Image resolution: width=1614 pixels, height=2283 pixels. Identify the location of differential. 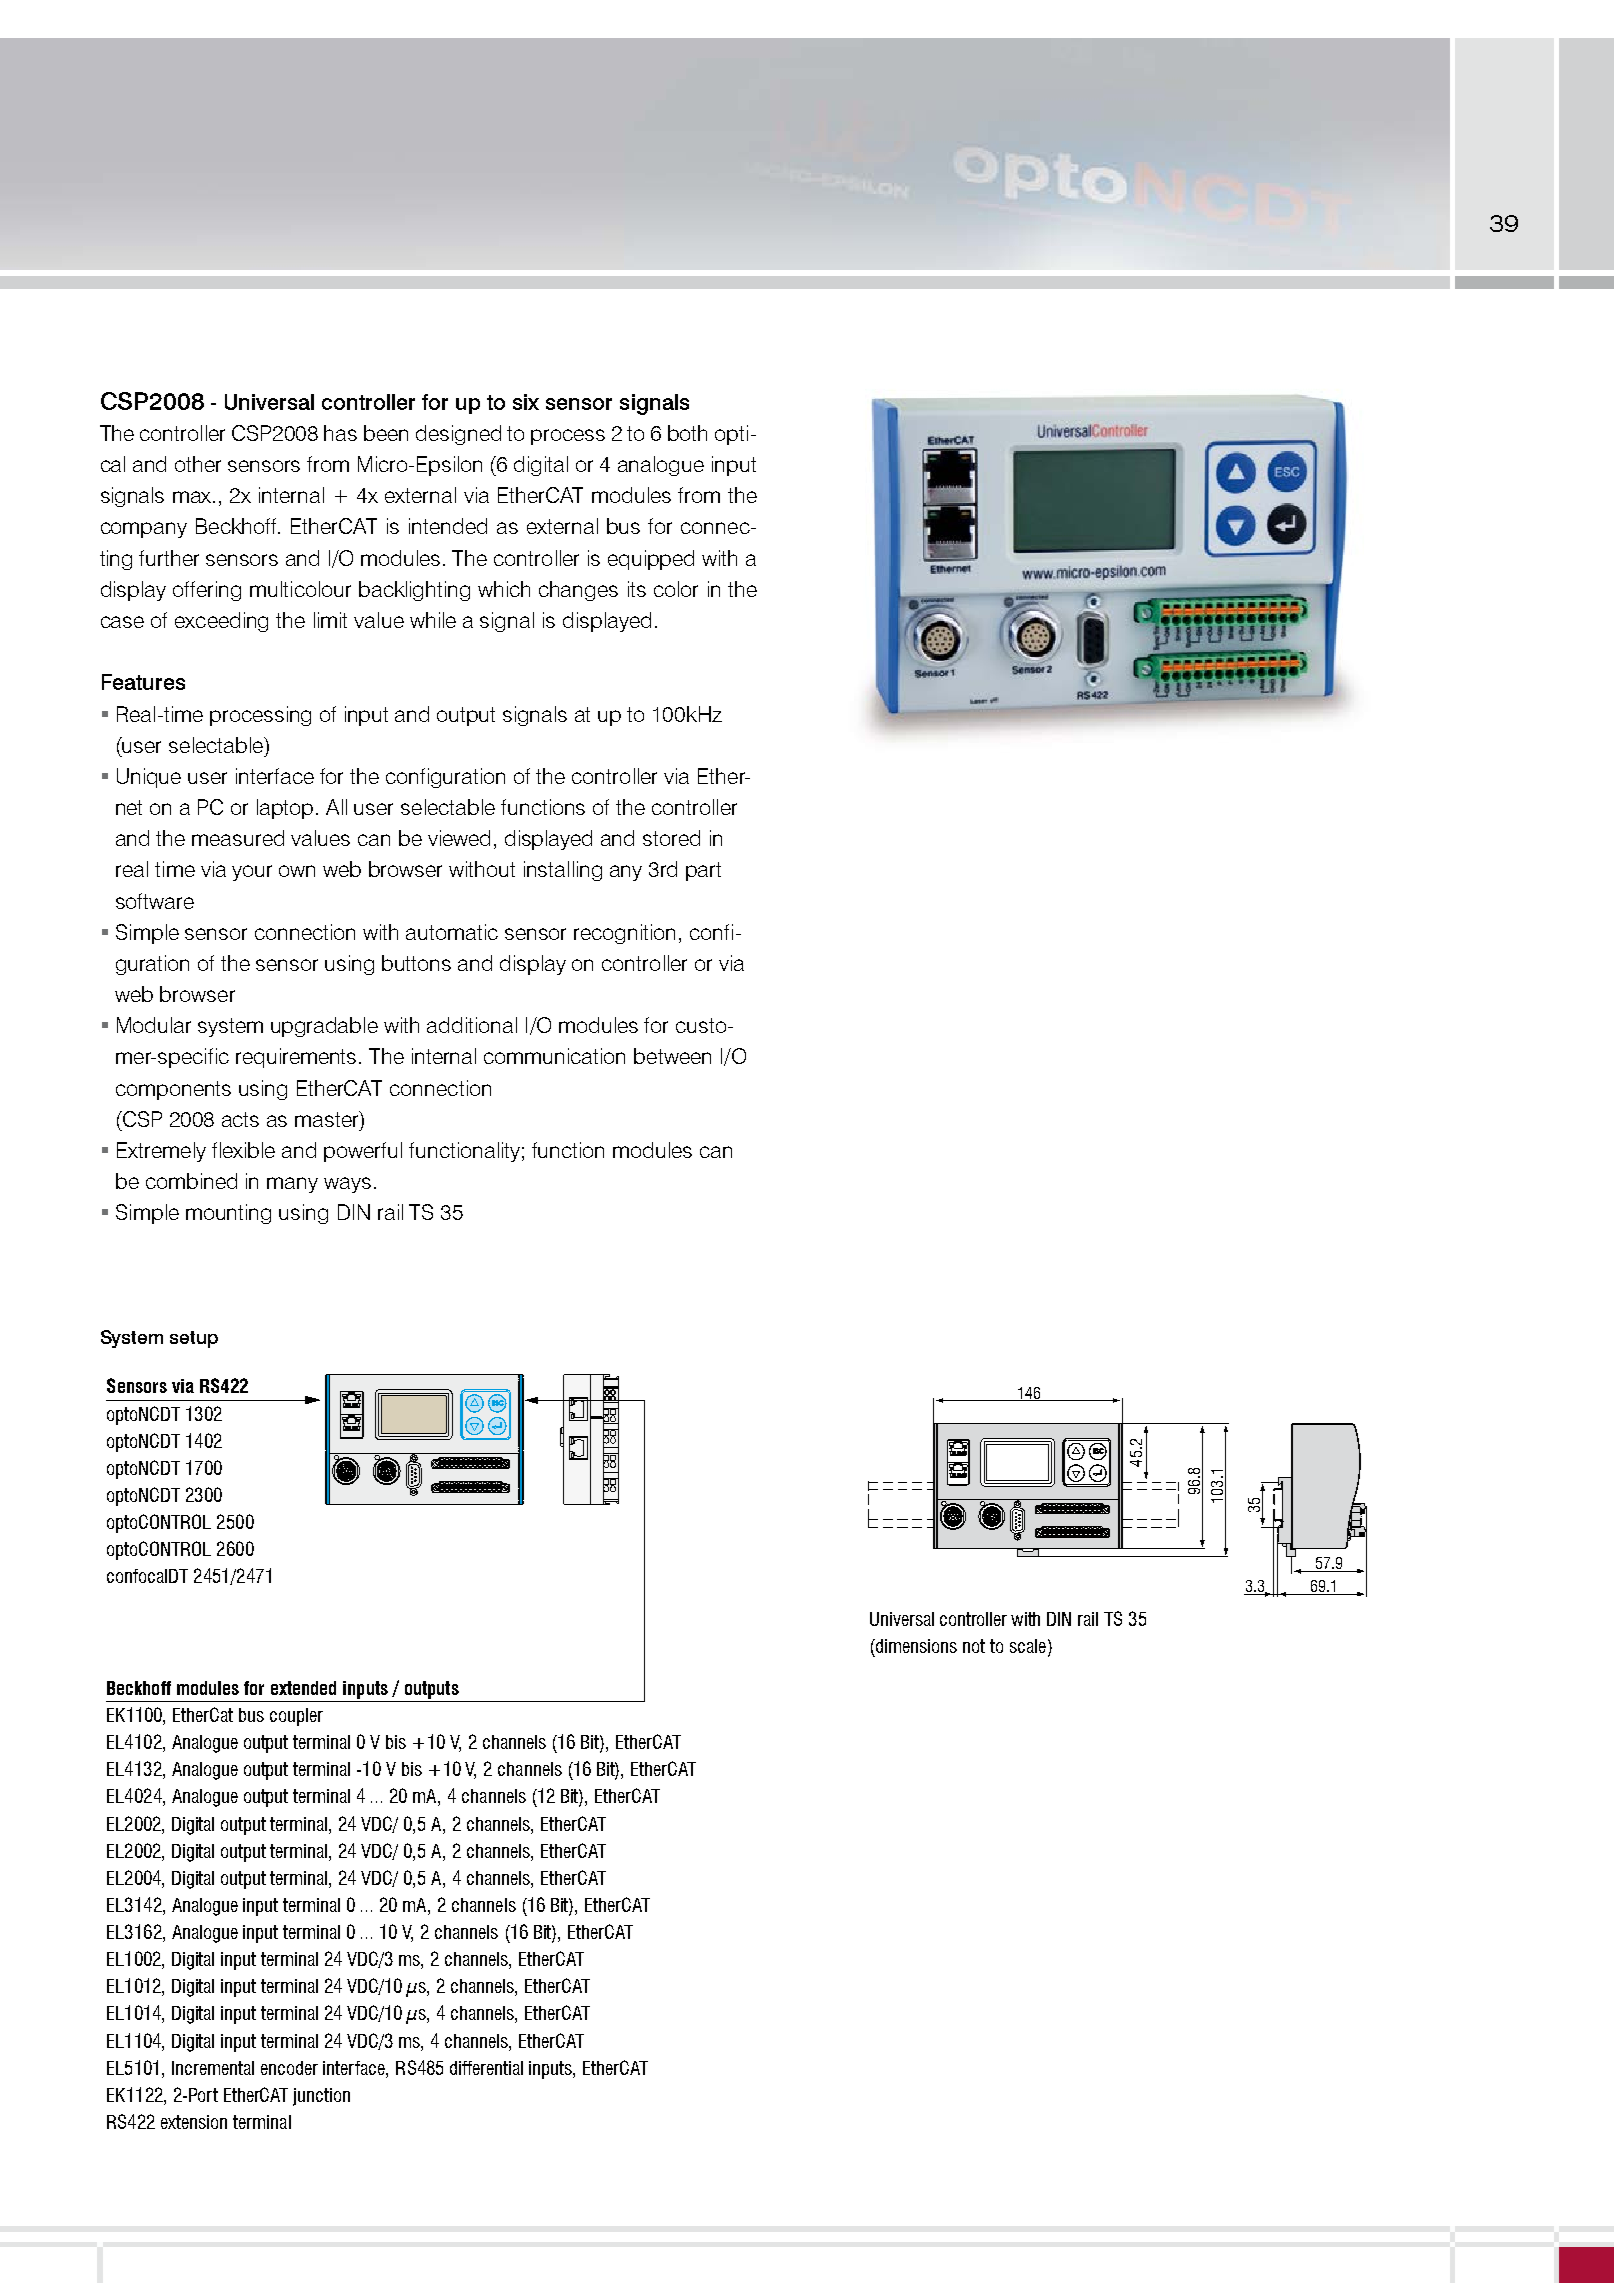
(486, 2068).
